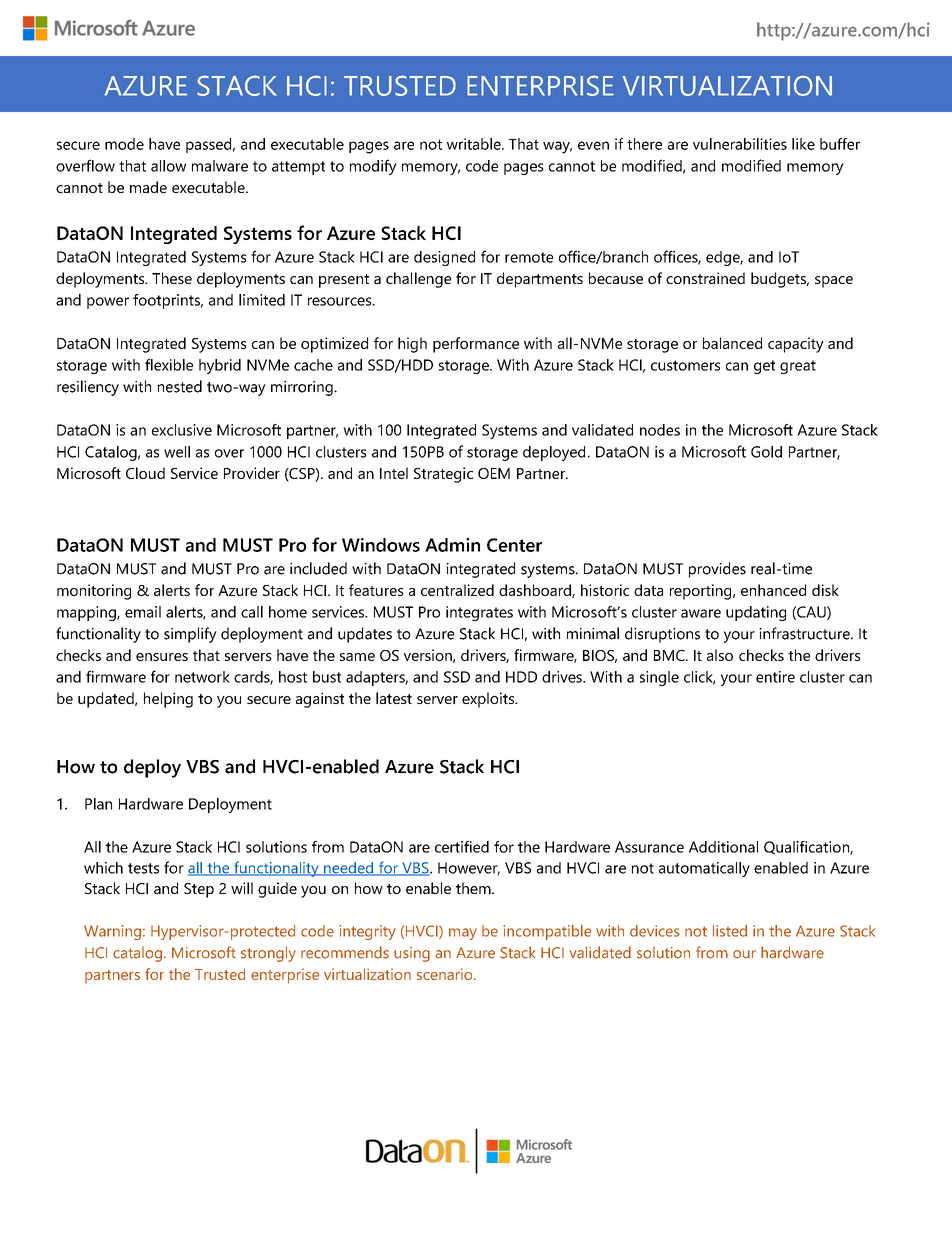 Image resolution: width=952 pixels, height=1233 pixels. Describe the element at coordinates (112, 932) in the document. I see `Warning` at that location.
